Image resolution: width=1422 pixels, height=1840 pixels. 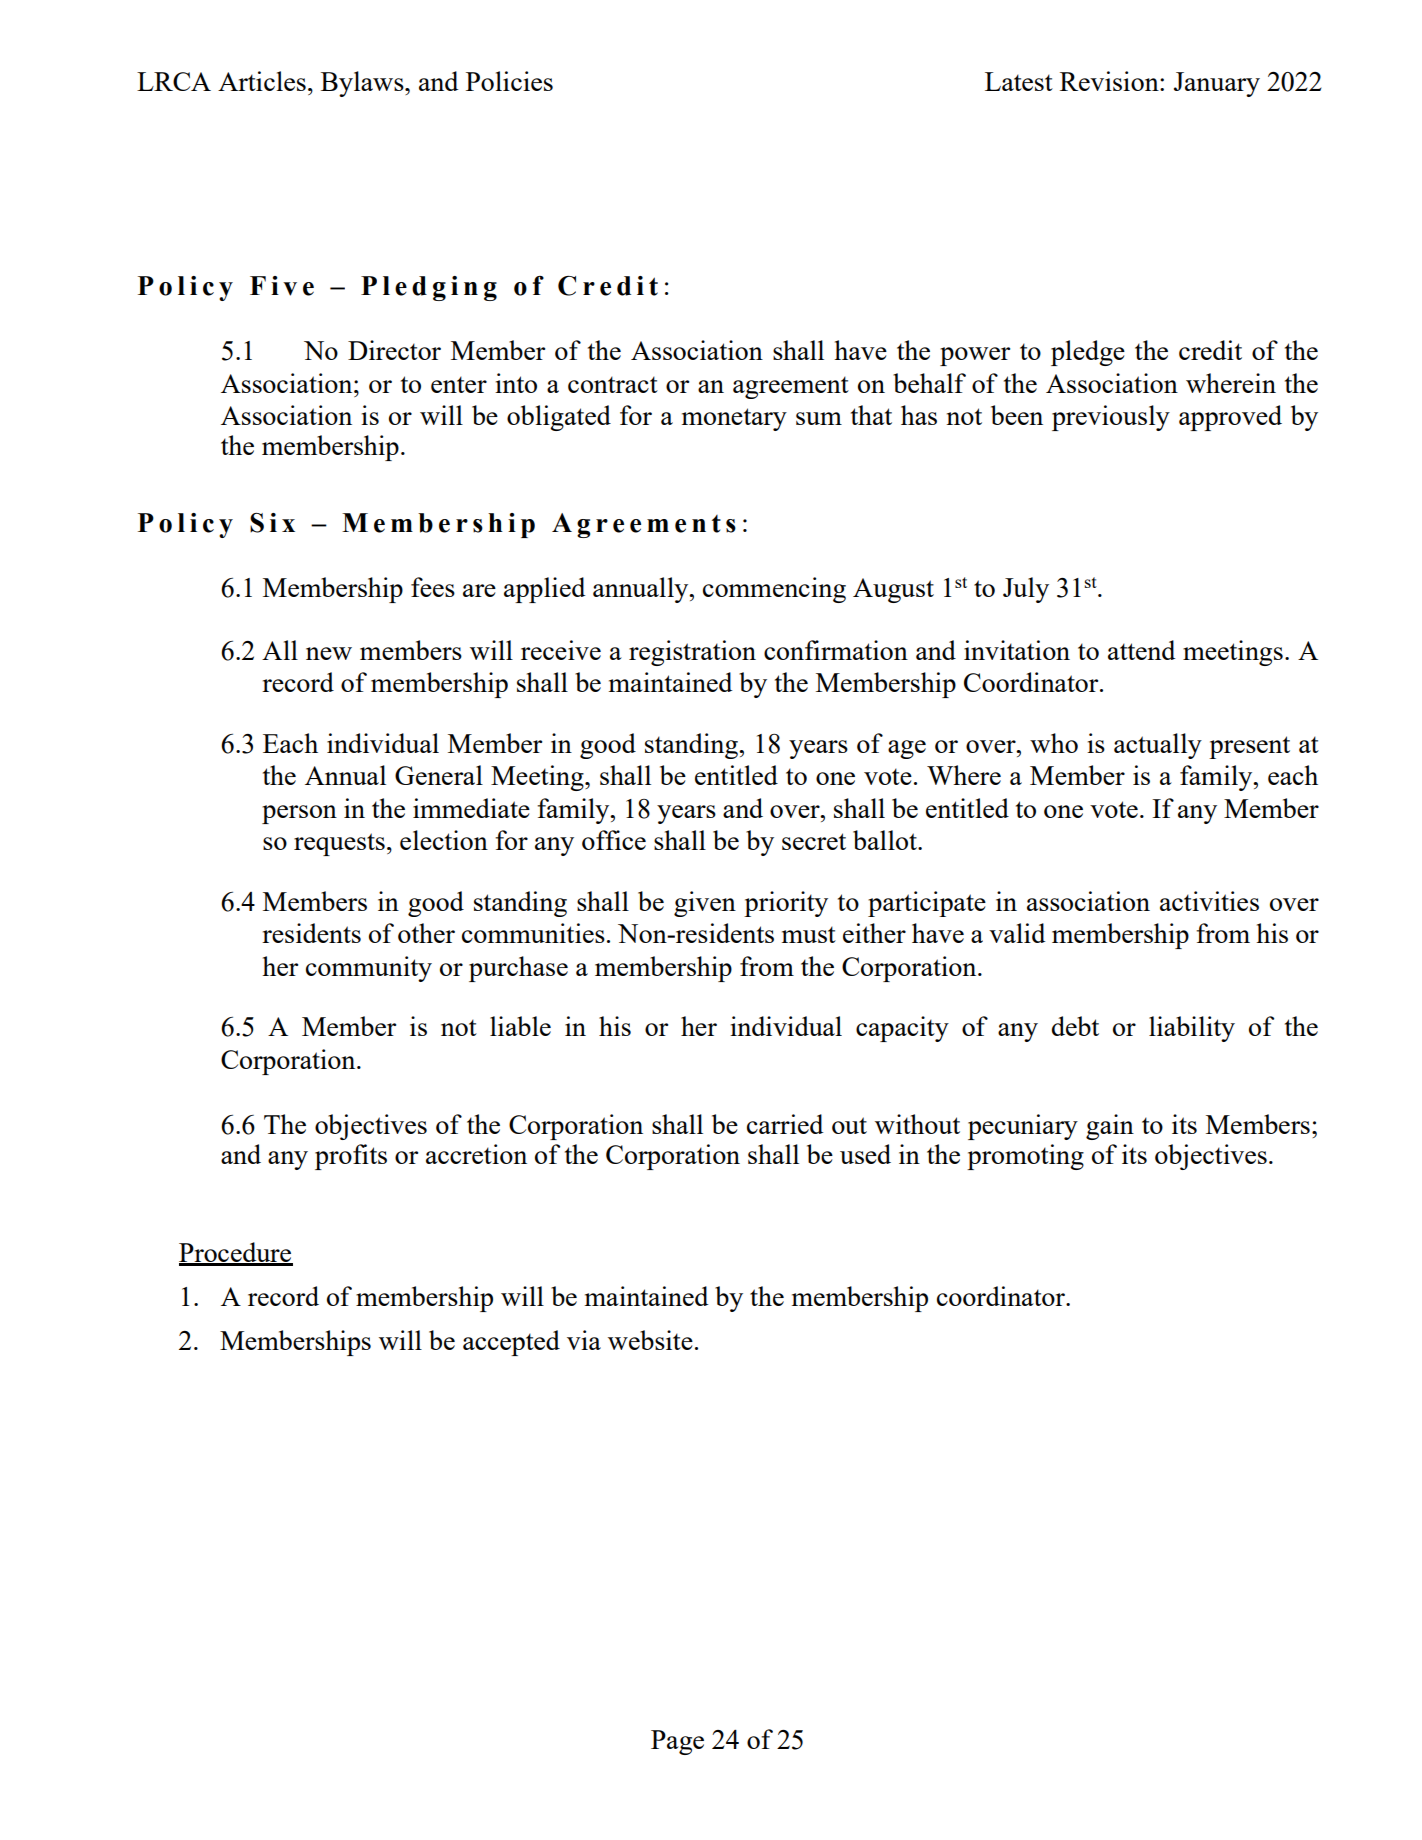 What do you see at coordinates (1209, 901) in the image?
I see `activities` at bounding box center [1209, 901].
